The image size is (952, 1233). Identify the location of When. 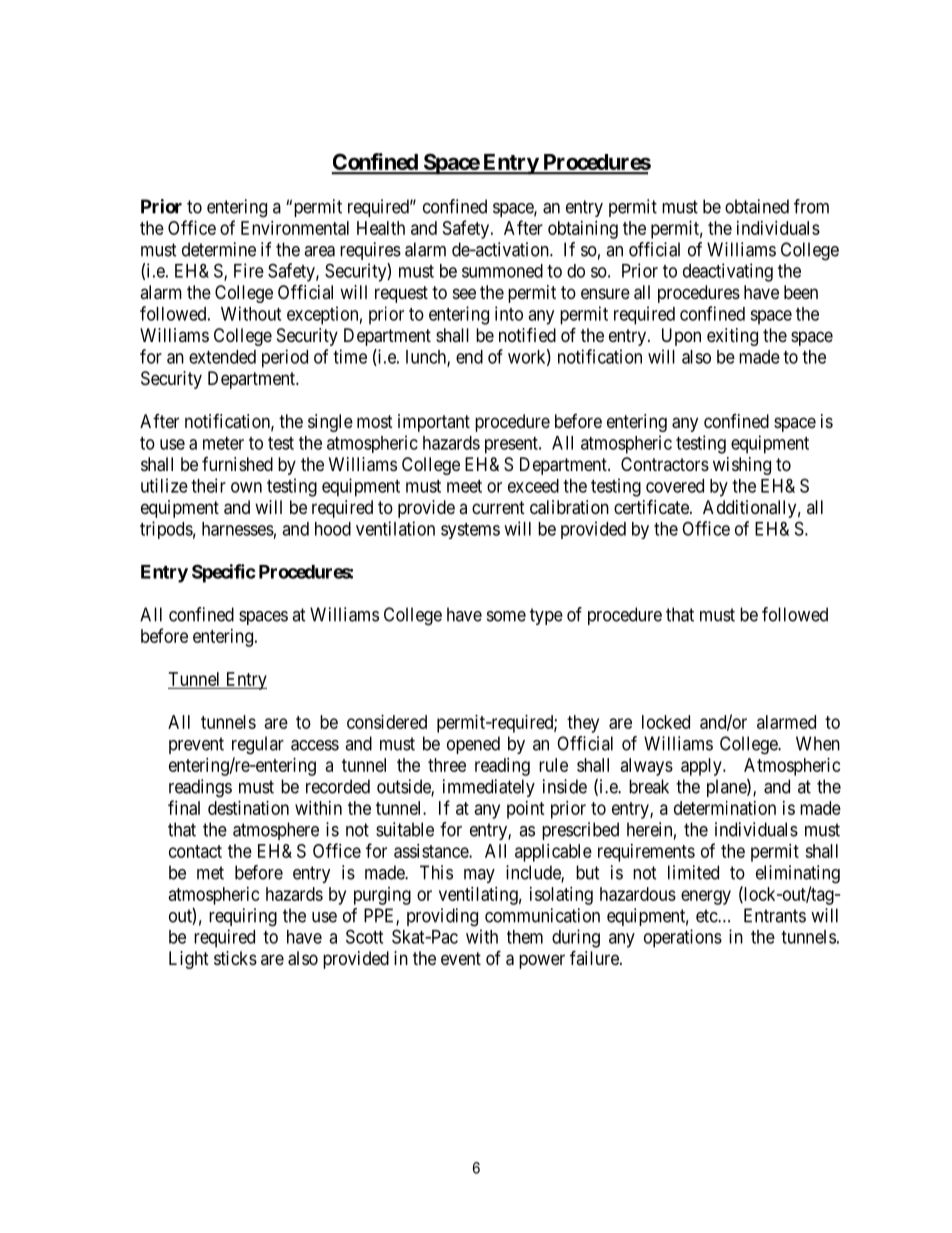
(818, 743).
